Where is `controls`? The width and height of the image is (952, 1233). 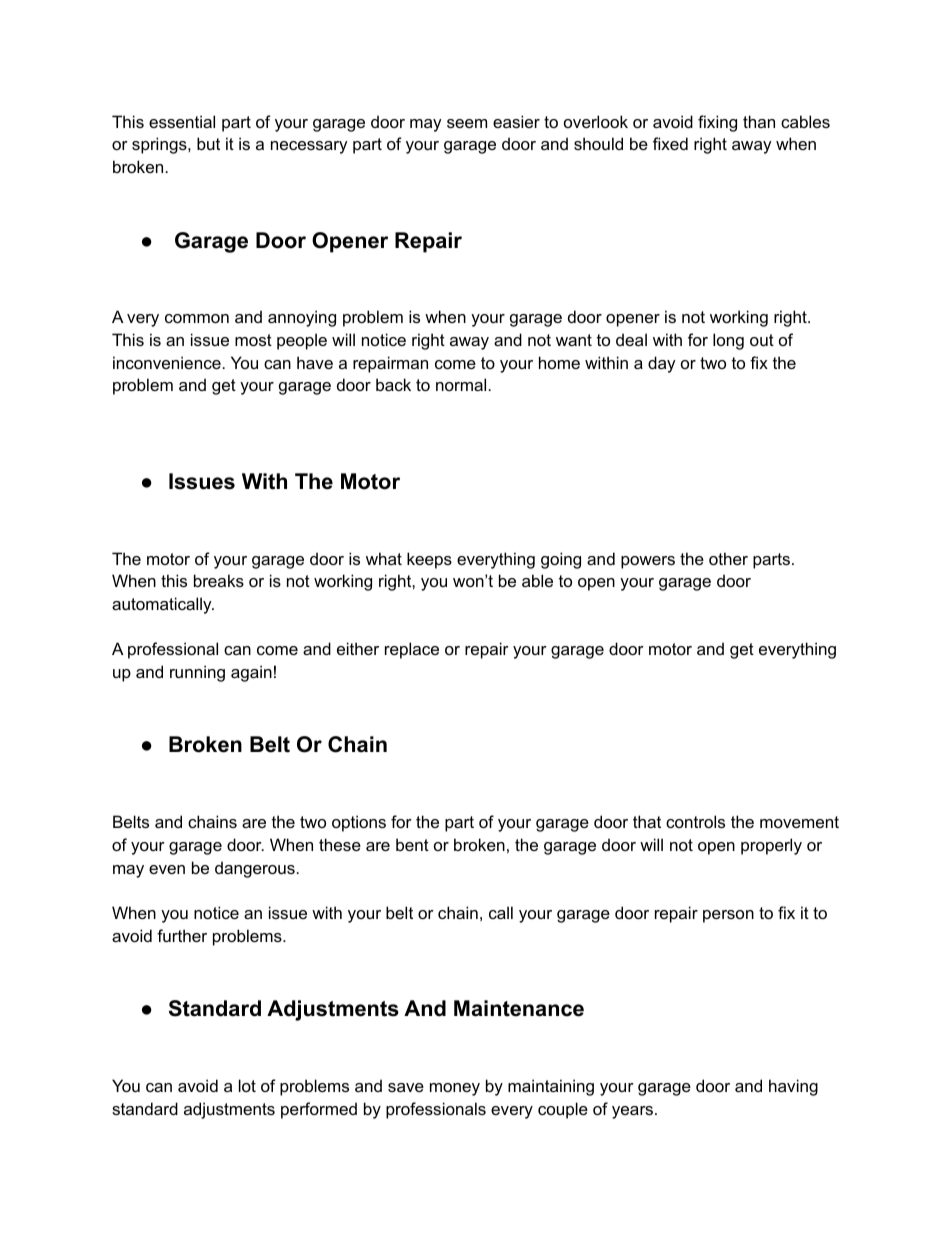 controls is located at coordinates (695, 821).
